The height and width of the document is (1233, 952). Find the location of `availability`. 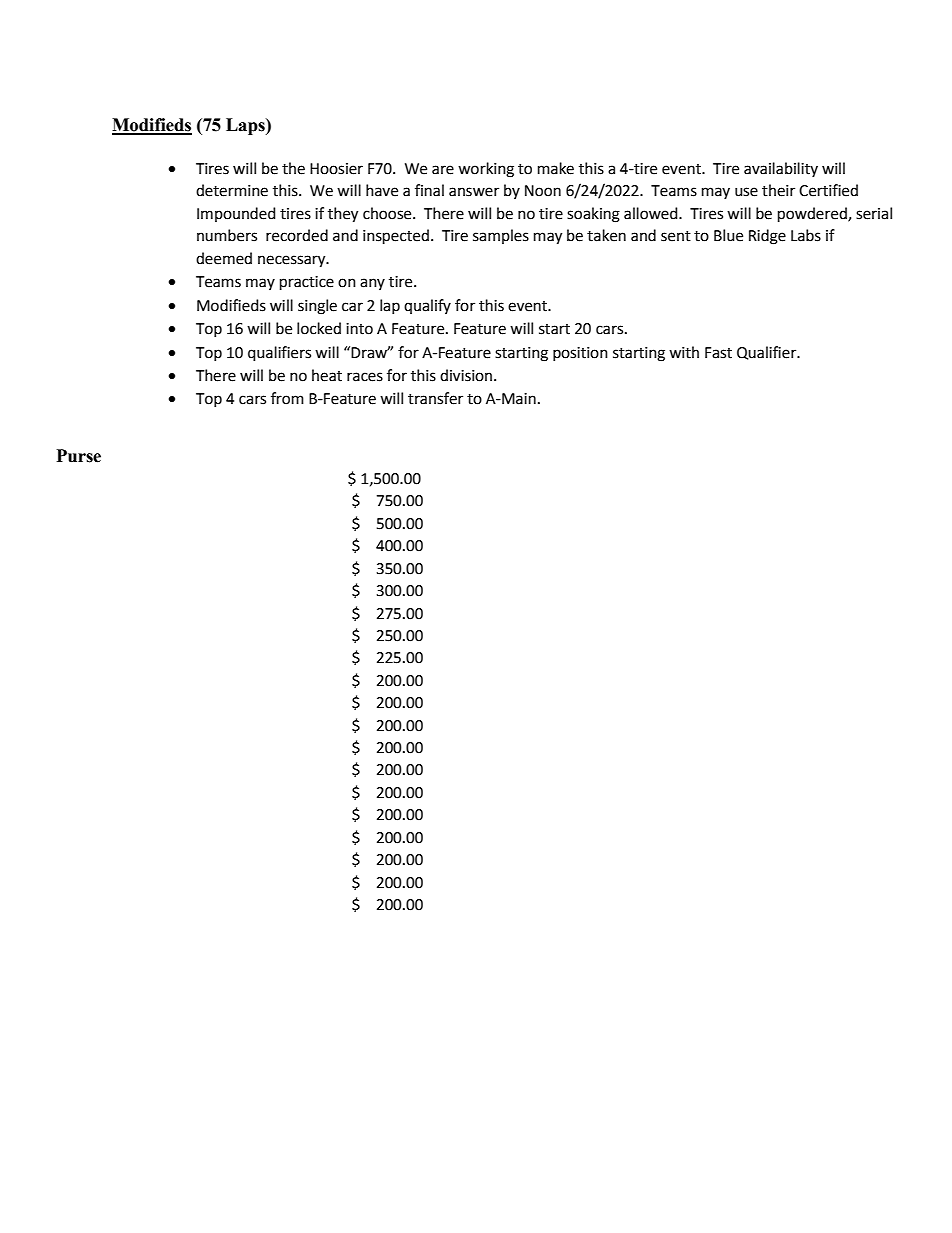

availability is located at coordinates (781, 169).
